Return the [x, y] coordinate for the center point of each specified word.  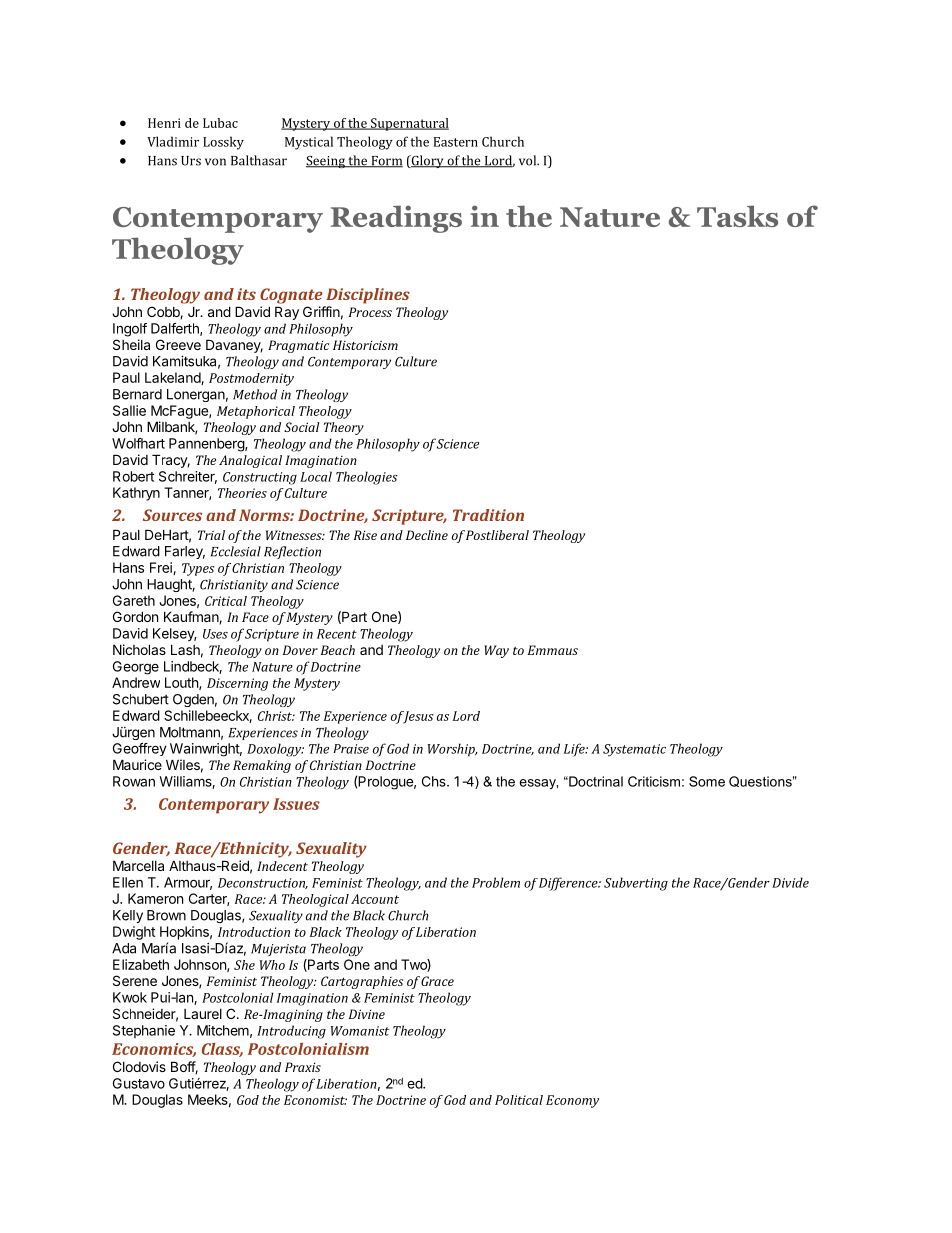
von [215, 162]
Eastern [456, 142]
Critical [226, 601]
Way [496, 651]
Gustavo [139, 1083]
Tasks [737, 216]
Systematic [634, 750]
